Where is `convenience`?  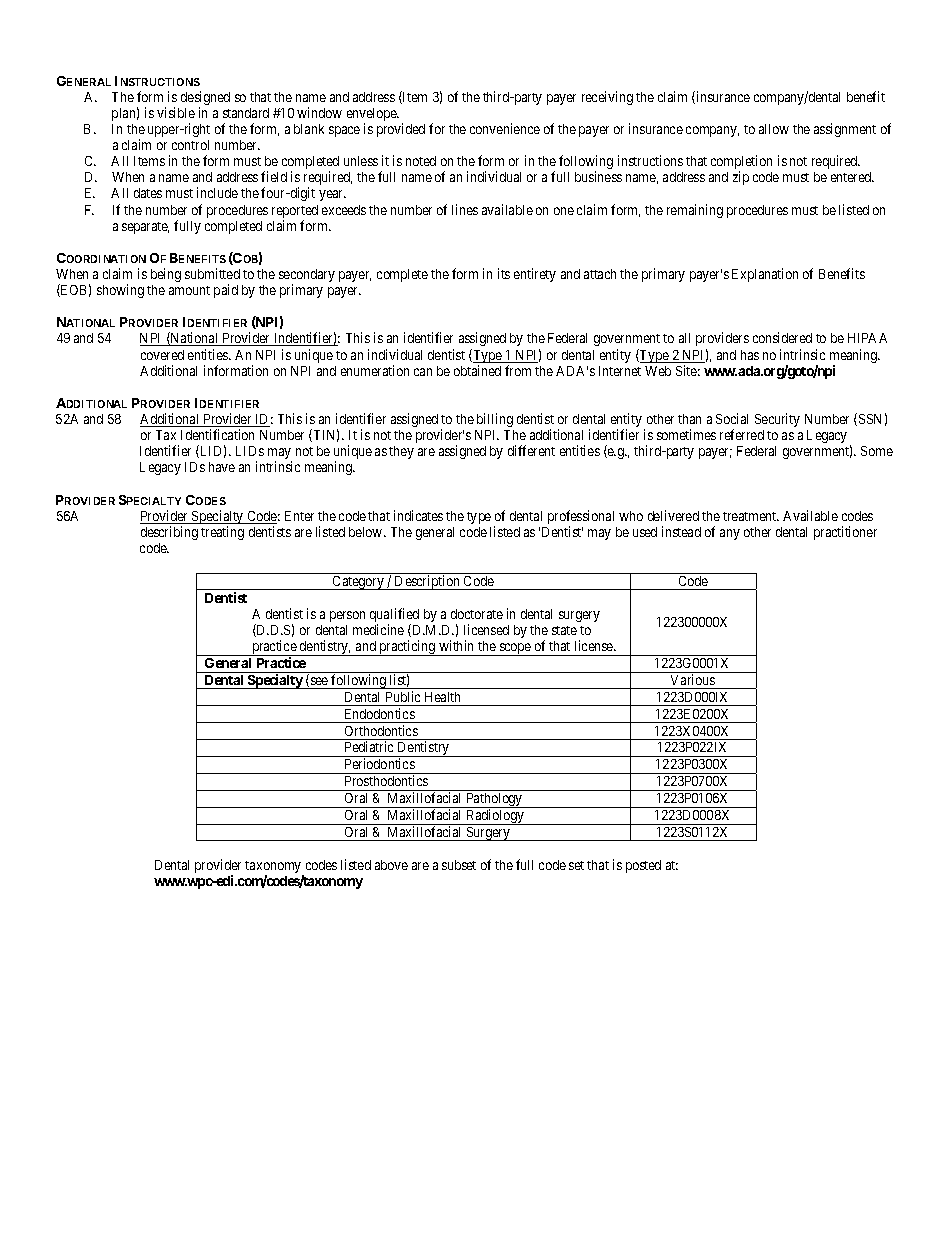 convenience is located at coordinates (505, 128).
